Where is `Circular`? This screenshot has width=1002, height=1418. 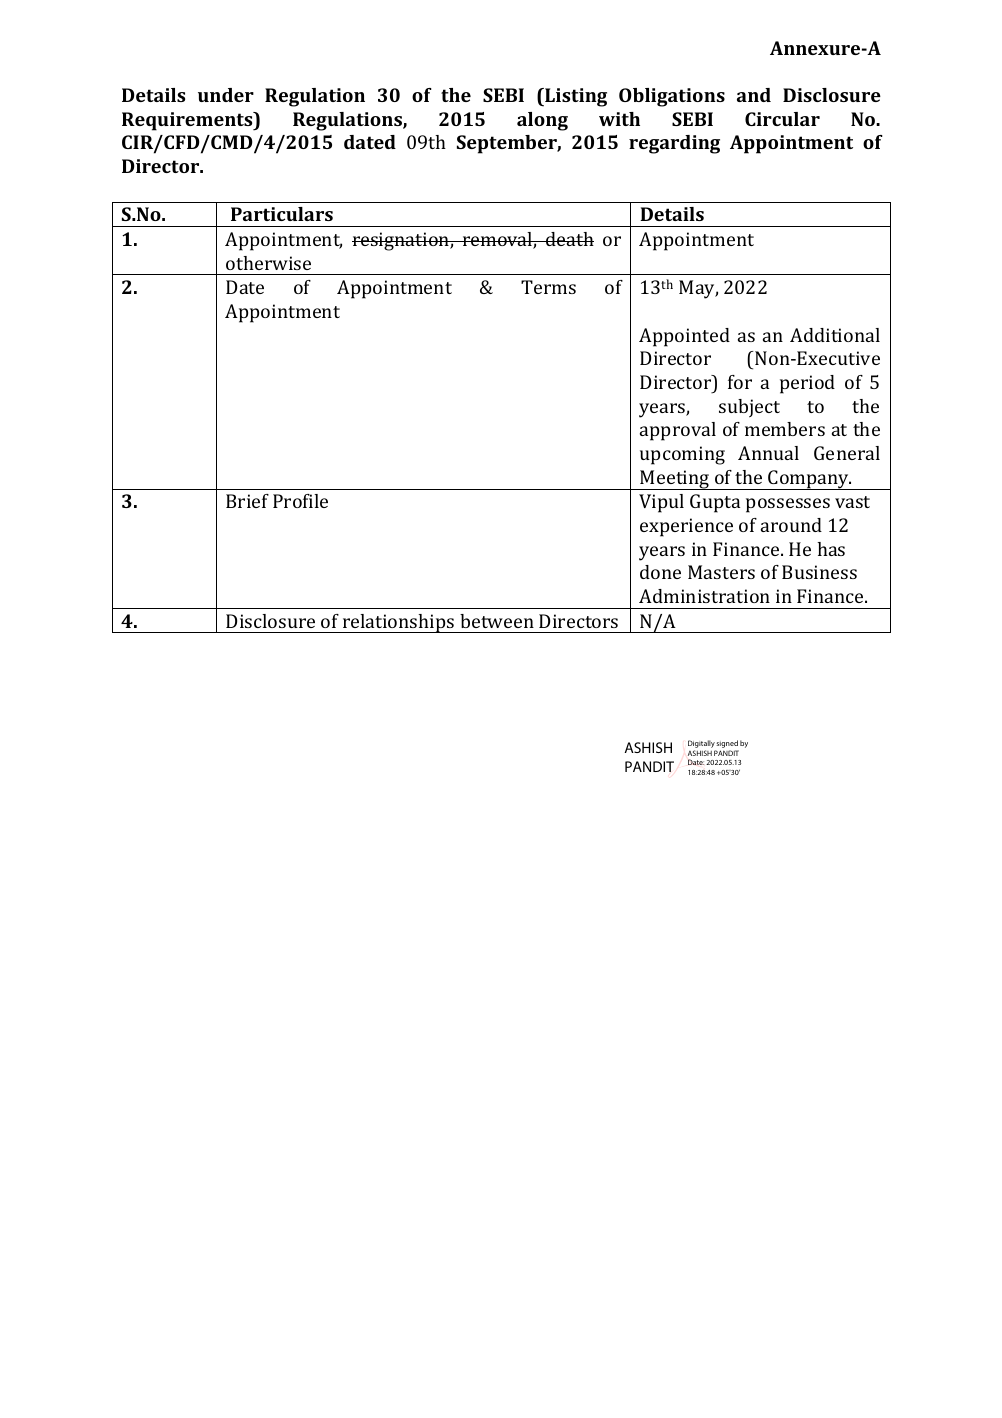 Circular is located at coordinates (782, 119).
